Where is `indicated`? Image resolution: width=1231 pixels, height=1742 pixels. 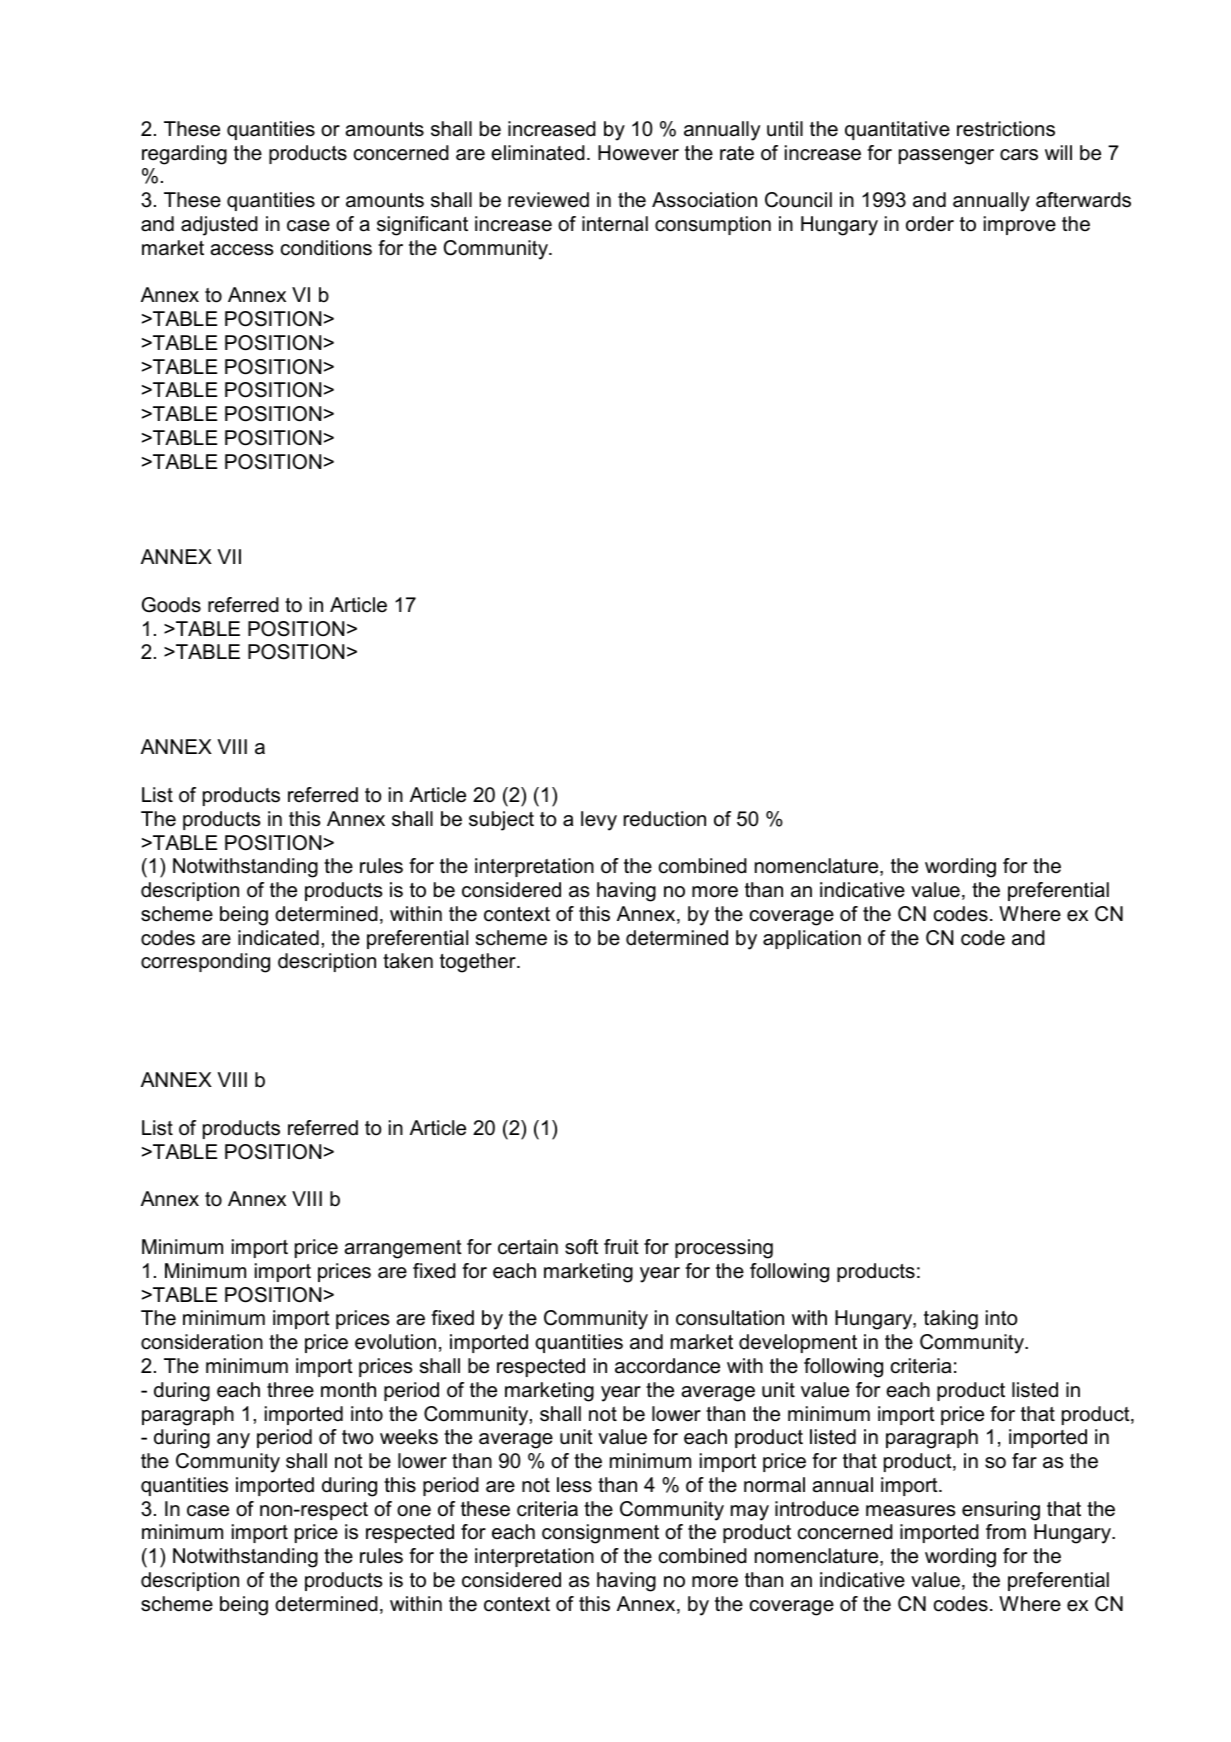 indicated is located at coordinates (278, 938).
